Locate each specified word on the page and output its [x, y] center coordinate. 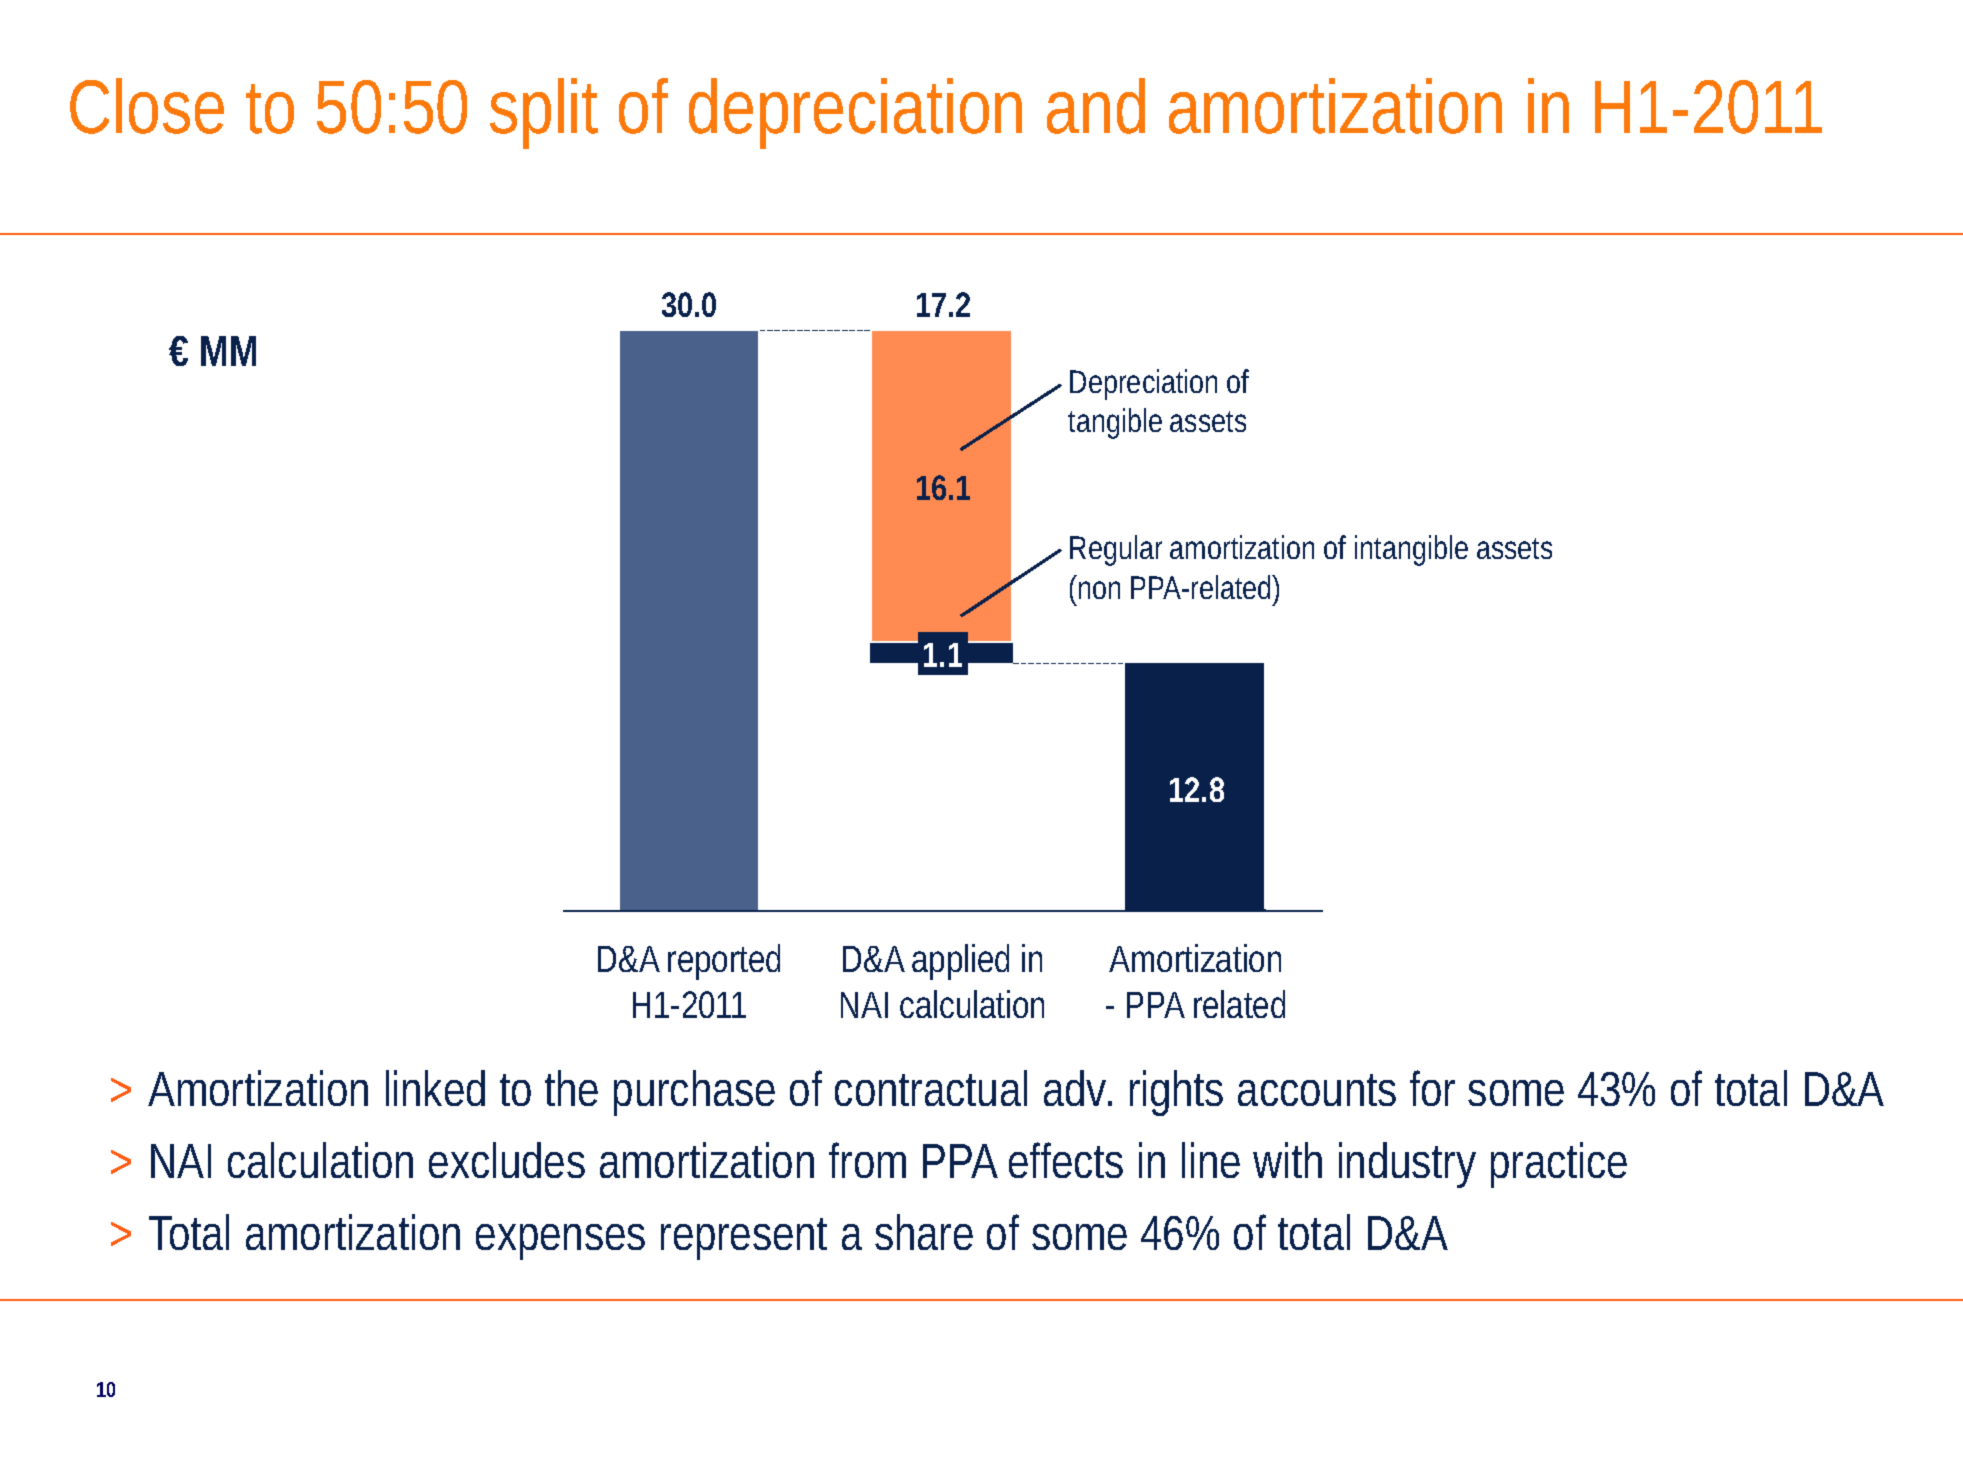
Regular [1116, 550]
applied [960, 962]
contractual [931, 1088]
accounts [1317, 1090]
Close [147, 106]
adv [1075, 1088]
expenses [560, 1242]
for [1432, 1088]
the [571, 1088]
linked [435, 1088]
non [1099, 590]
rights [1176, 1093]
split [544, 113]
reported [724, 962]
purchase [694, 1093]
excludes [507, 1160]
